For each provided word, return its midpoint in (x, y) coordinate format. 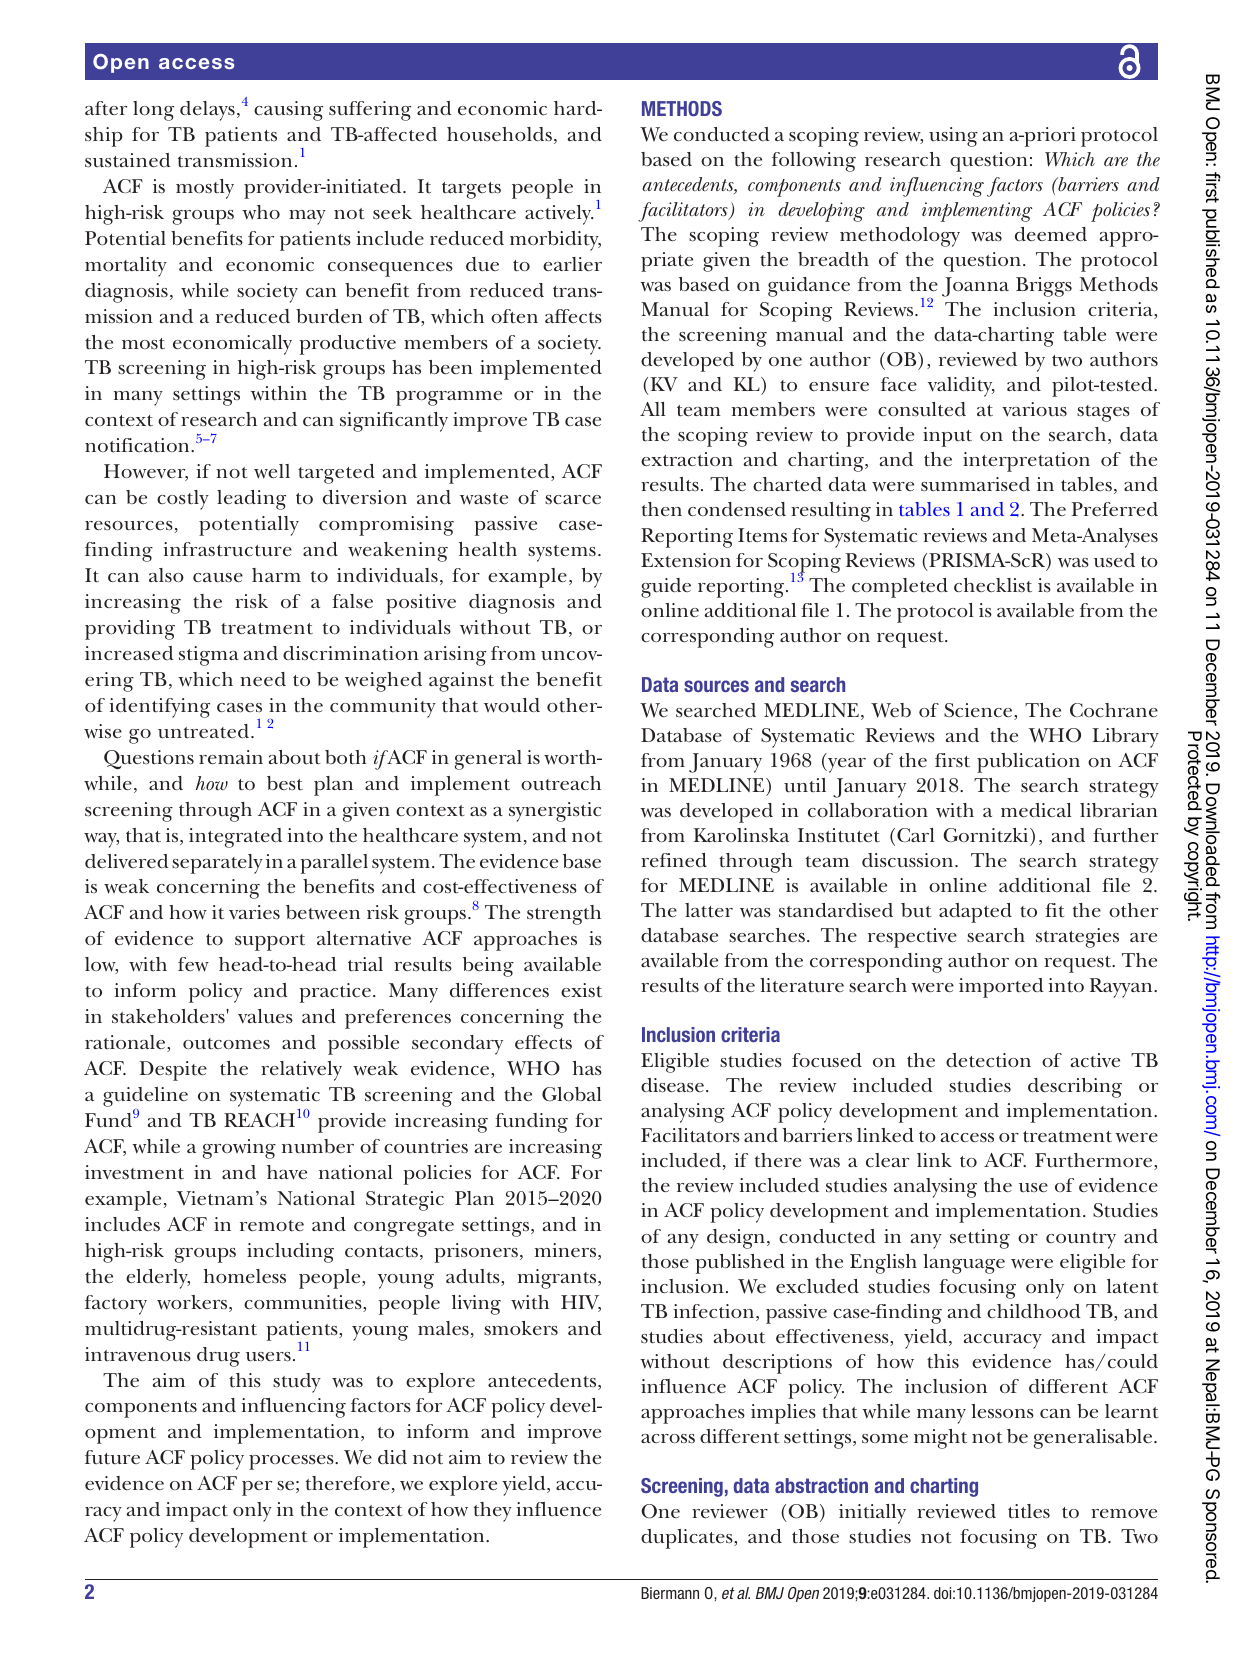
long (153, 111)
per (257, 1488)
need (263, 679)
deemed (1051, 234)
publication (1028, 763)
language (964, 1264)
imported (1001, 988)
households (499, 134)
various (1034, 409)
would (512, 705)
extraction (687, 459)
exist (581, 990)
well (272, 471)
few (193, 964)
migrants (558, 1279)
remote (272, 1225)
